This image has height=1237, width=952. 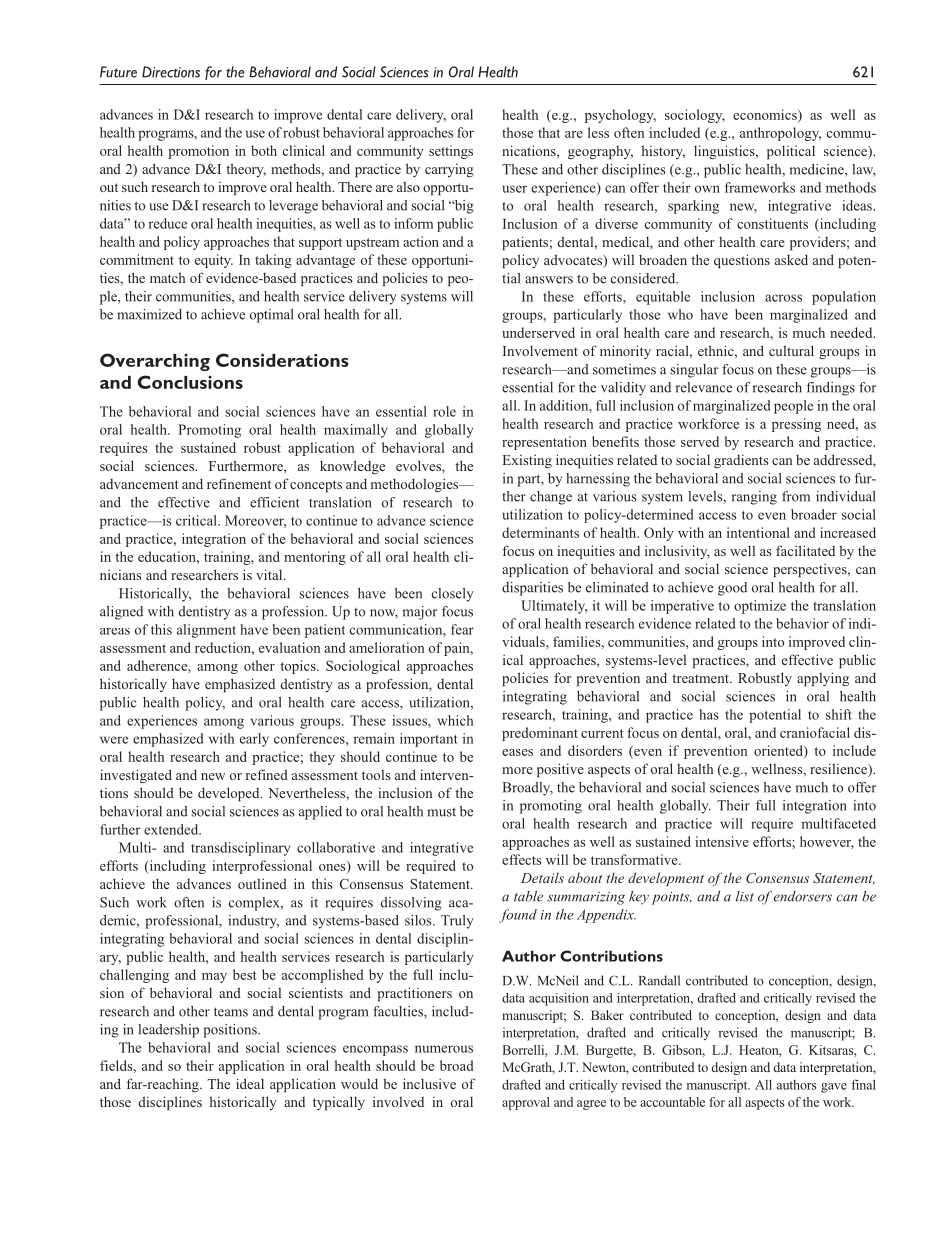 What do you see at coordinates (451, 152) in the image?
I see `settings` at bounding box center [451, 152].
